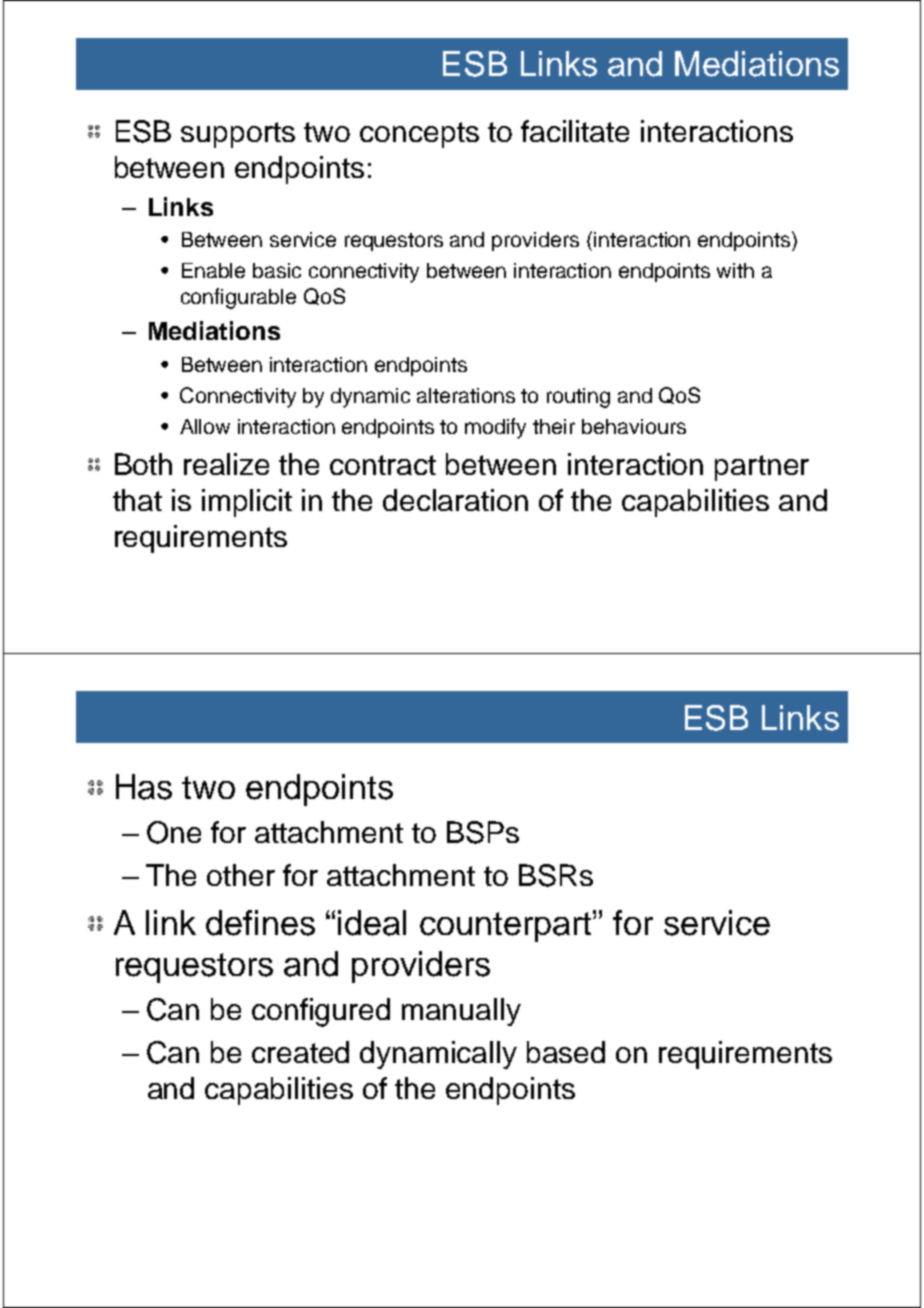 Image resolution: width=924 pixels, height=1308 pixels. Describe the element at coordinates (575, 131) in the screenshot. I see `facilitate` at that location.
